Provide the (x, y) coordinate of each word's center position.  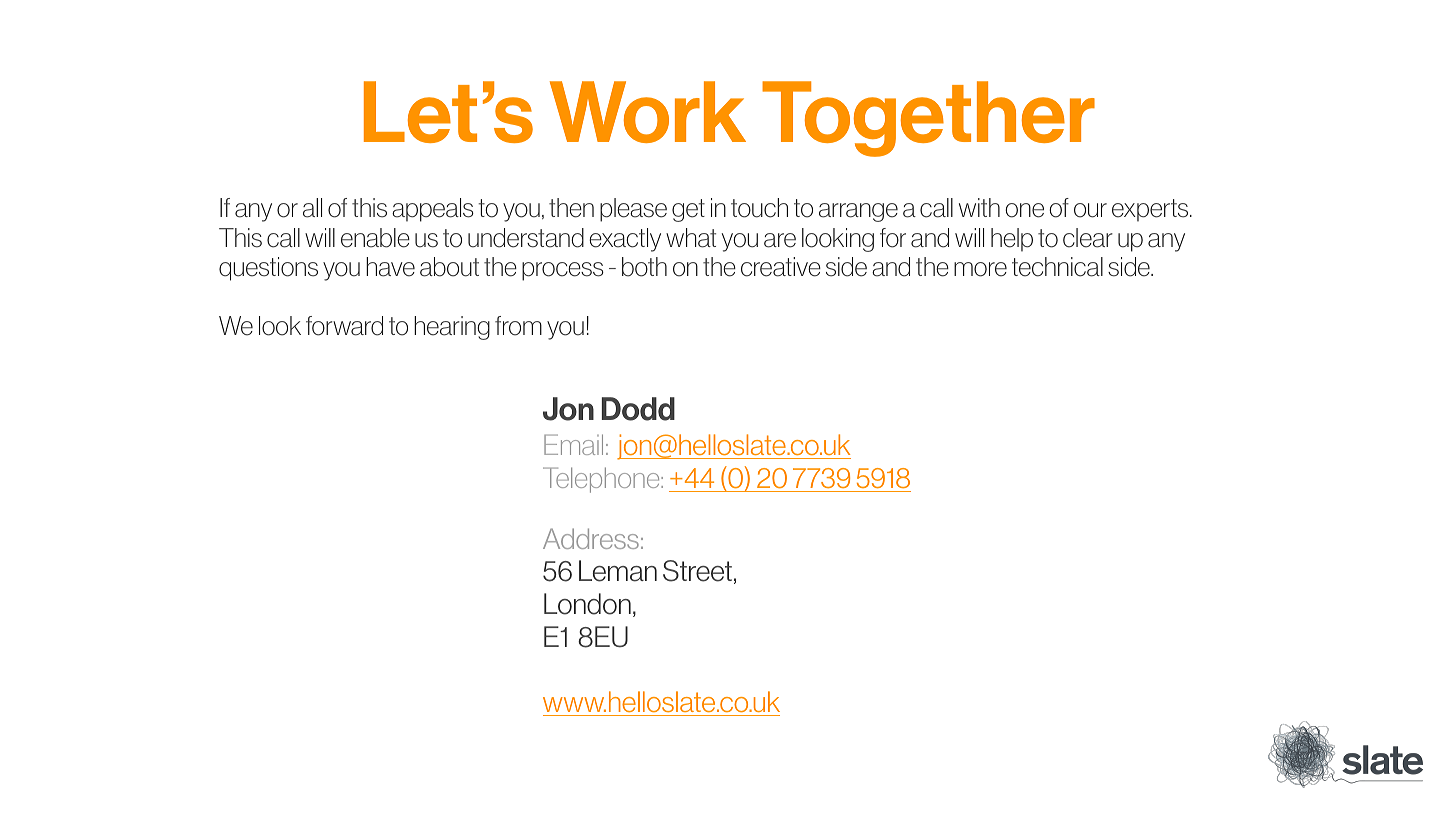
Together (928, 119)
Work (648, 112)
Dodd (638, 409)
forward (344, 326)
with (979, 207)
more (980, 269)
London (587, 604)
